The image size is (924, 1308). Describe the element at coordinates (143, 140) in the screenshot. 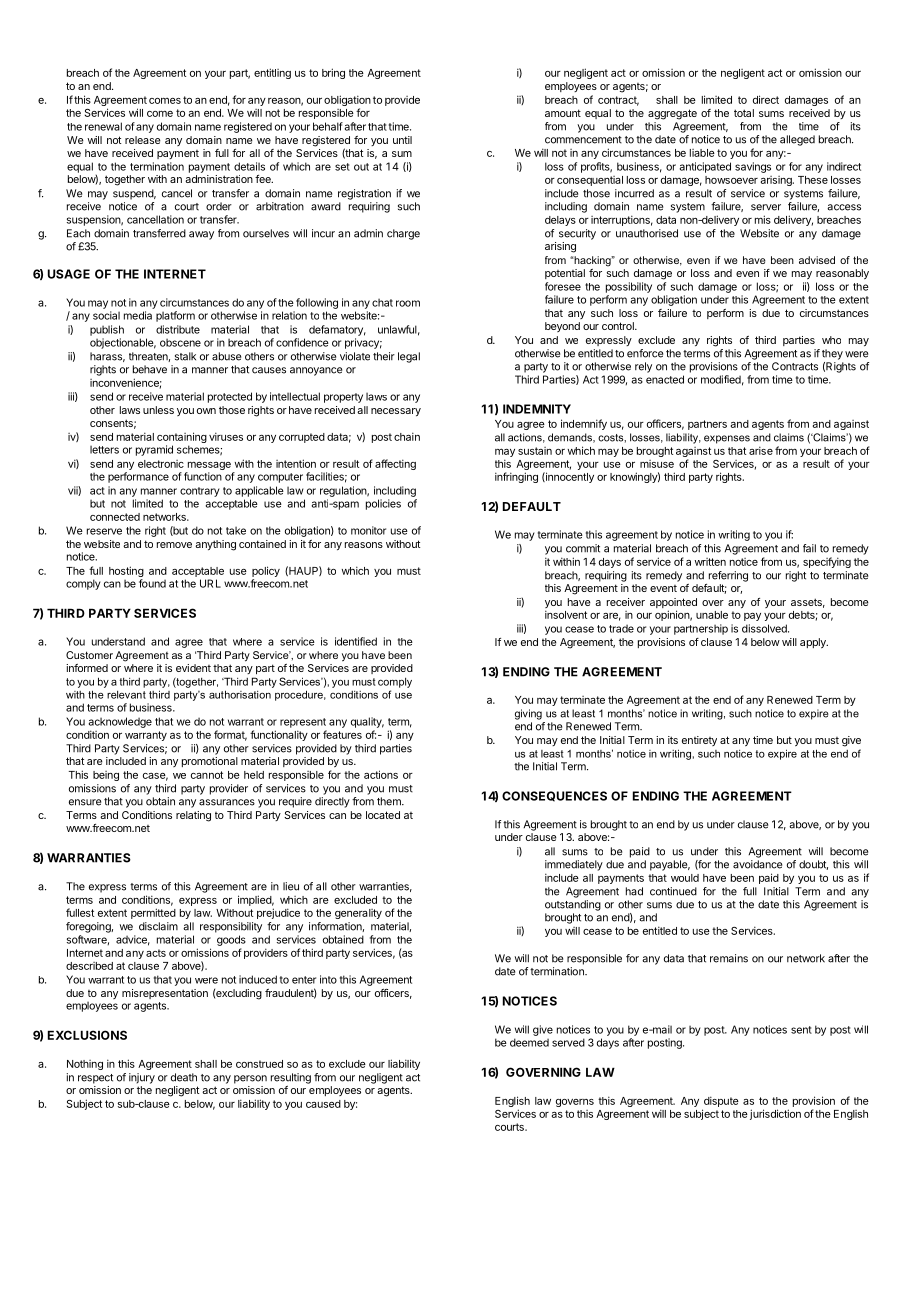

I see `release` at that location.
